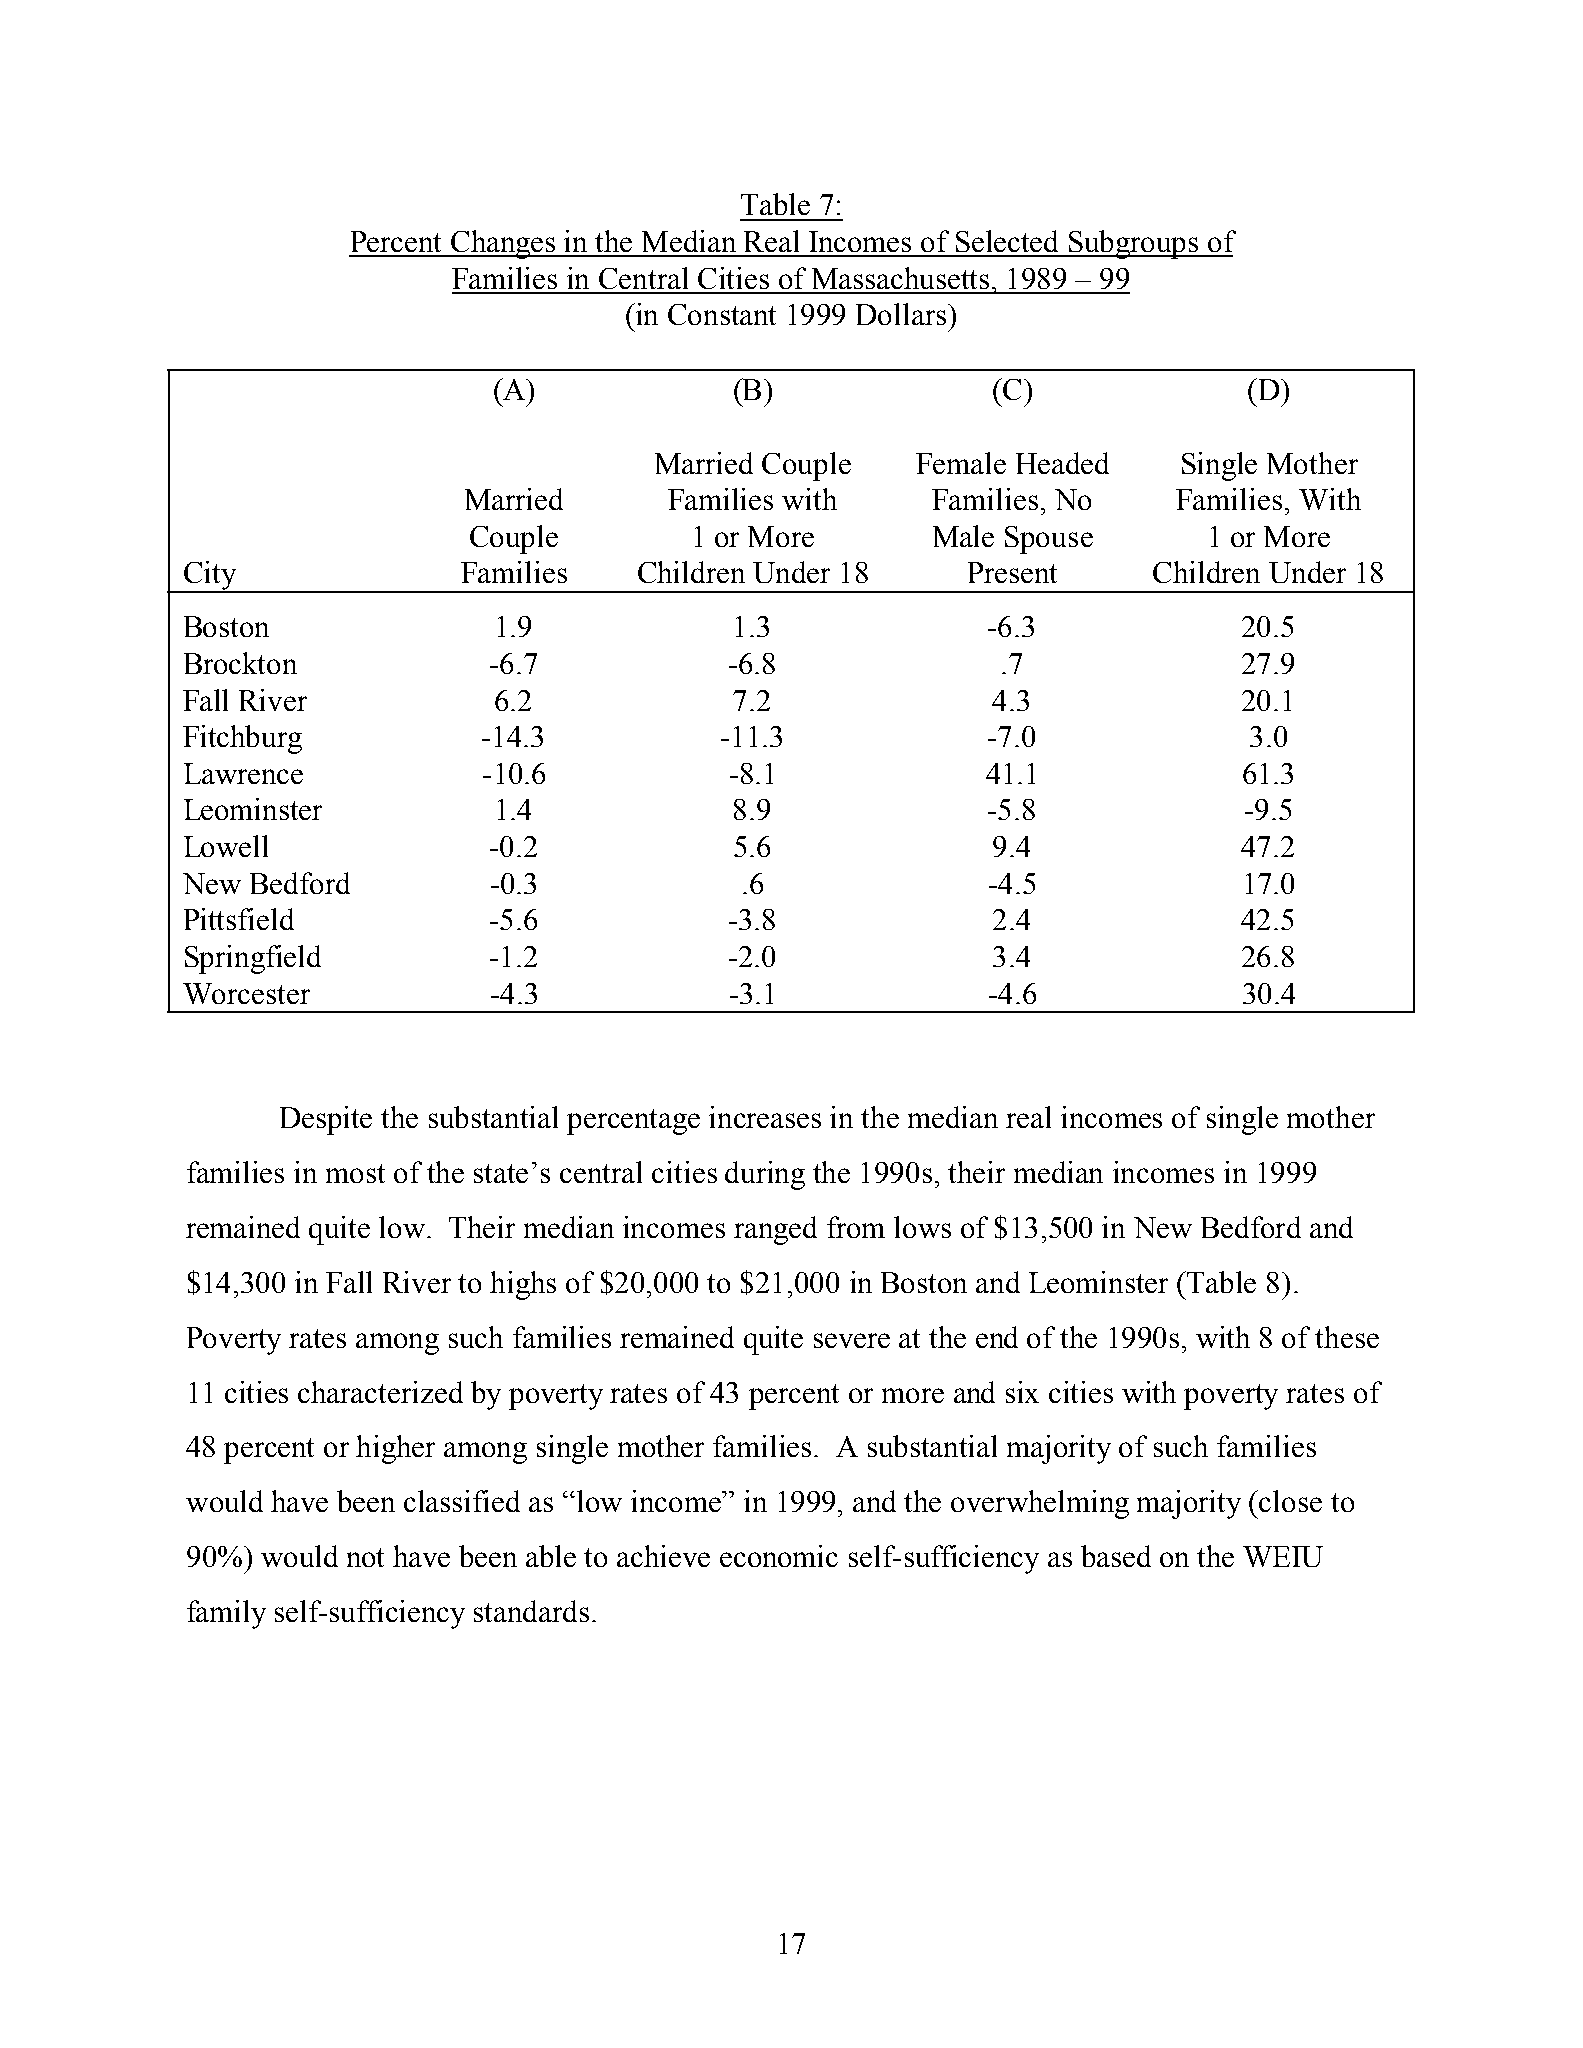 This document has width=1583, height=2048. I want to click on Subgroups, so click(1134, 244).
